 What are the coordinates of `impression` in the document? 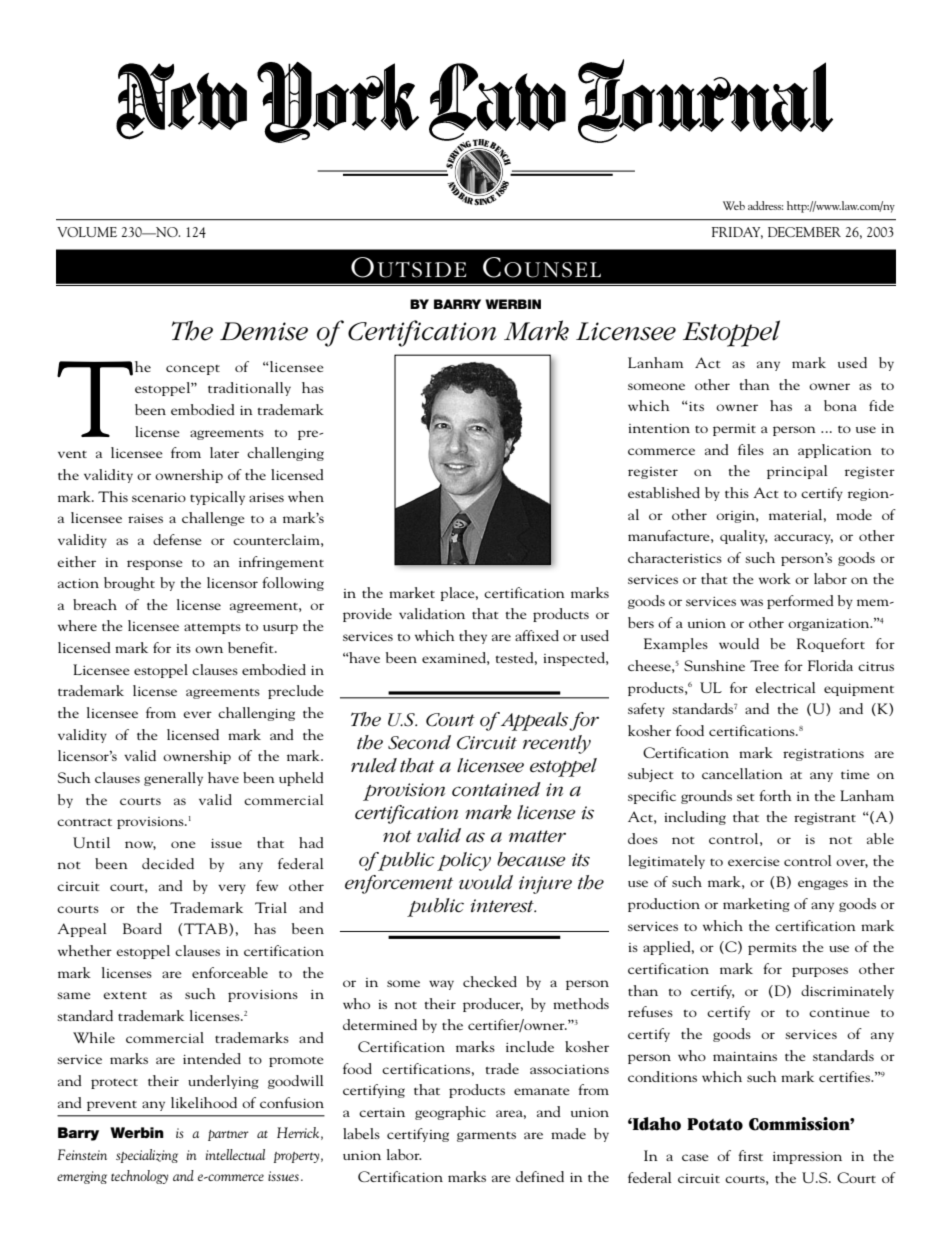 It's located at (807, 1158).
